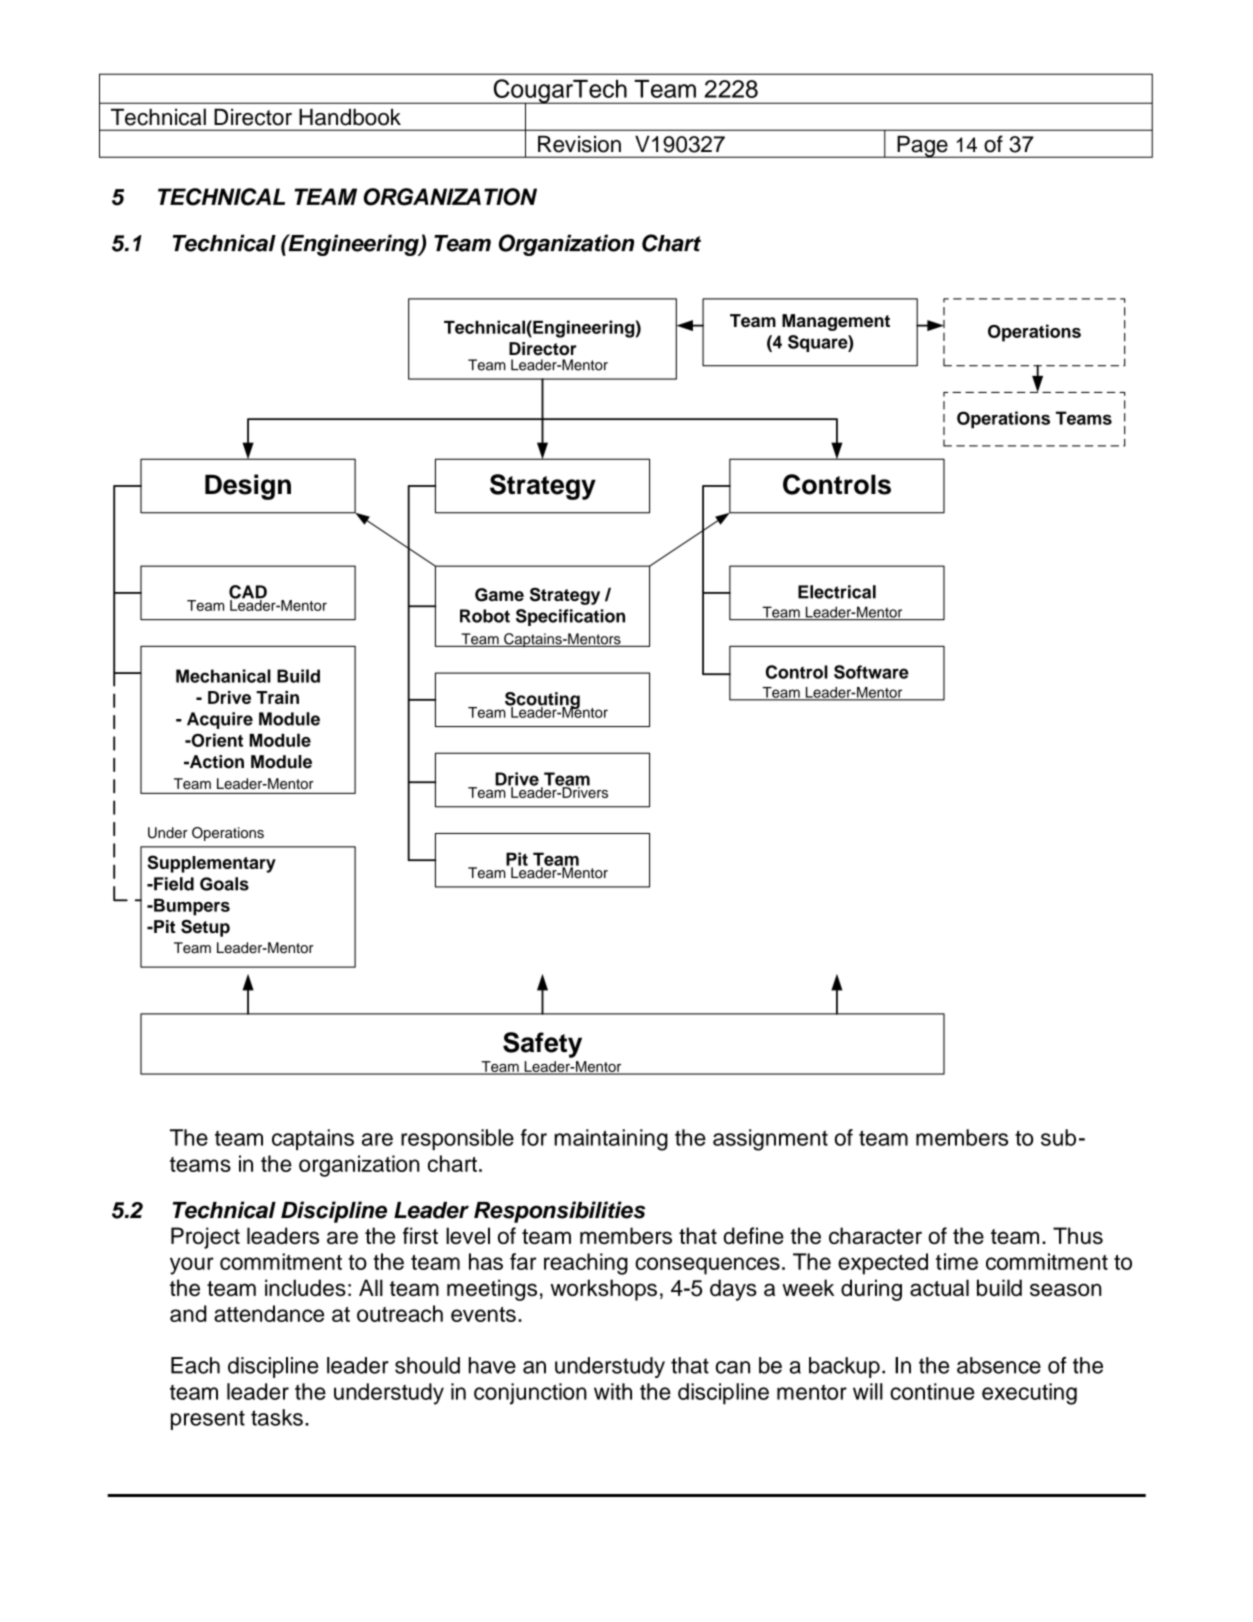 The image size is (1253, 1622). What do you see at coordinates (579, 144) in the document?
I see `Revision` at bounding box center [579, 144].
